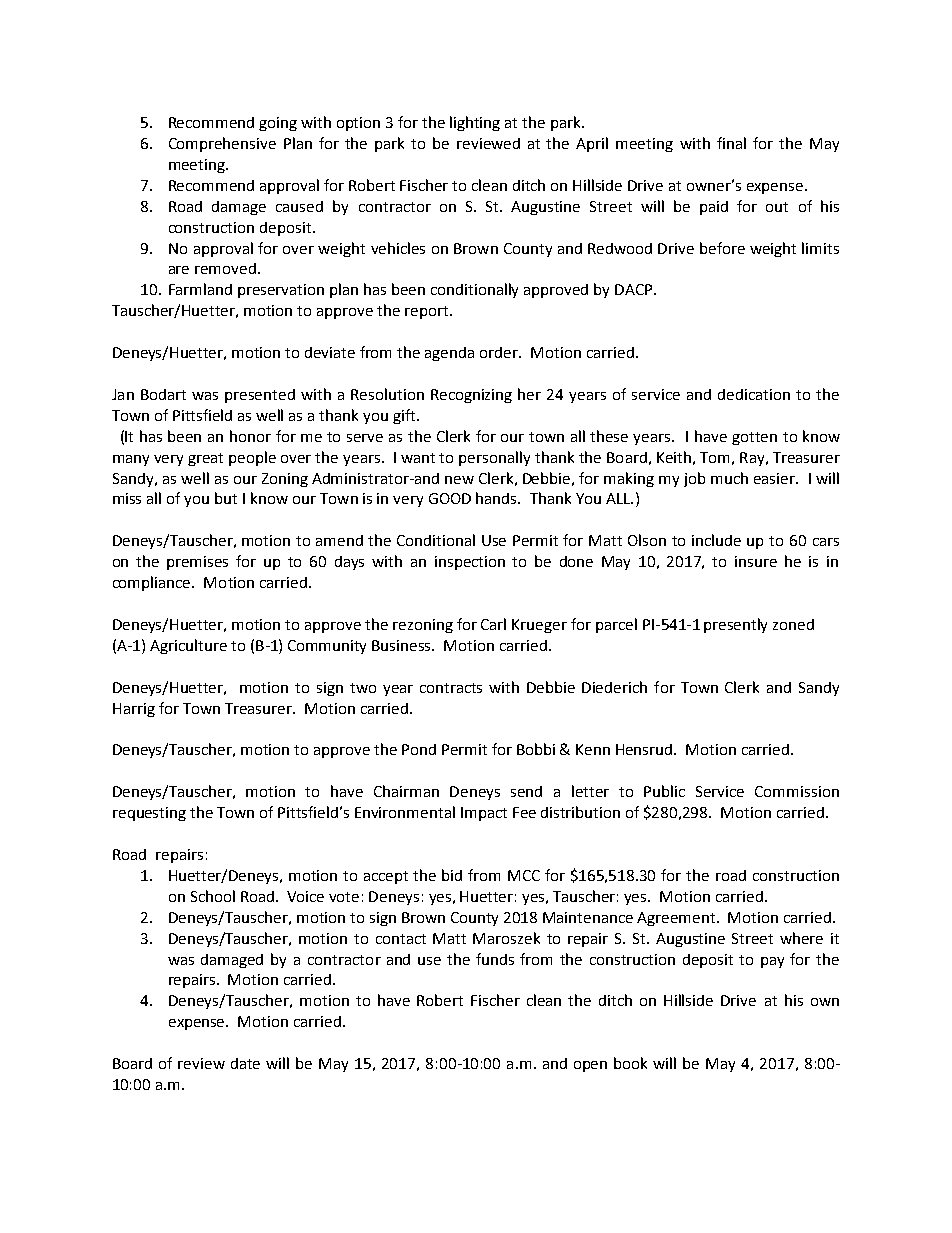  What do you see at coordinates (222, 144) in the page?
I see `Comprehensive` at bounding box center [222, 144].
